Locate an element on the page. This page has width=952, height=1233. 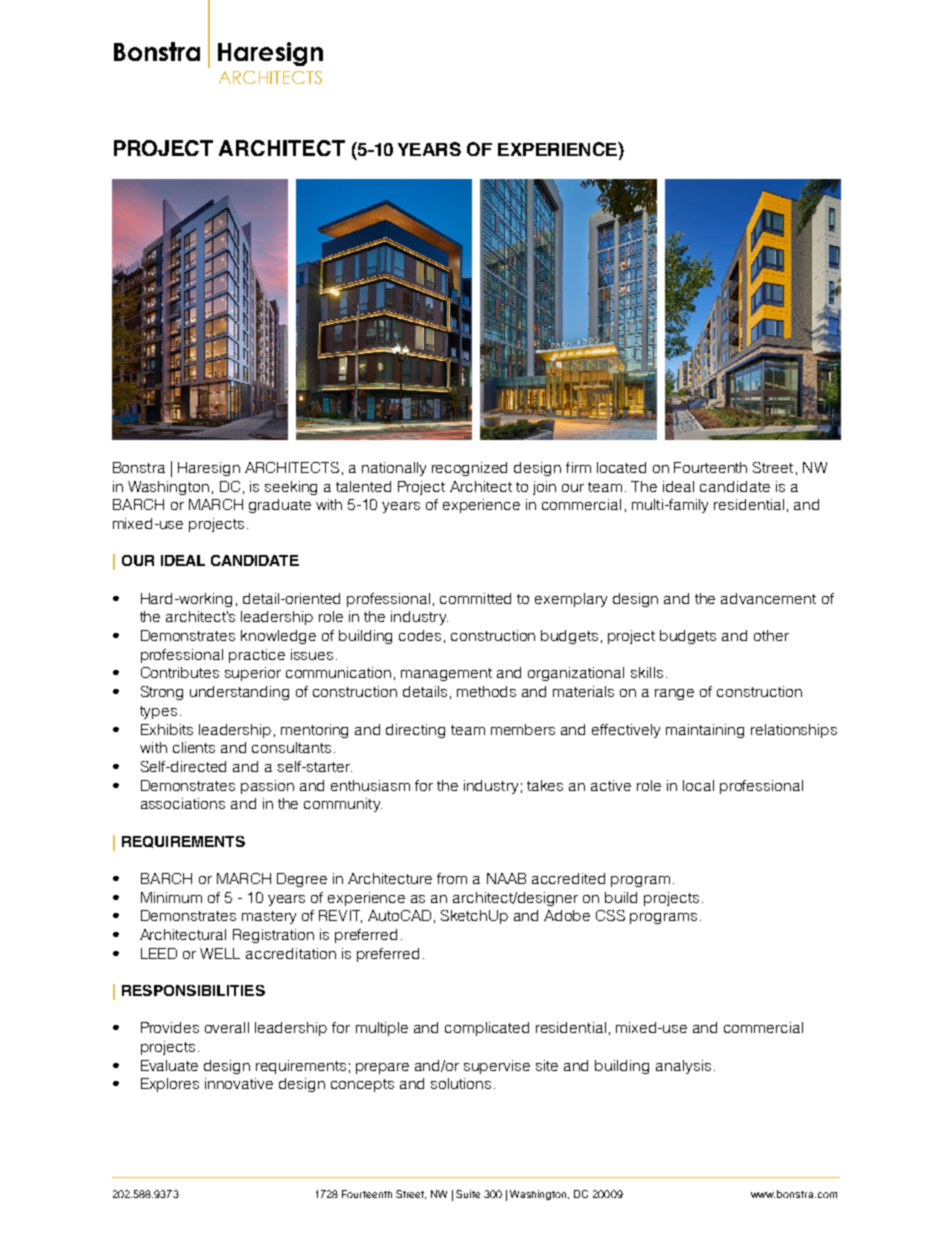
complicated is located at coordinates (487, 1029).
